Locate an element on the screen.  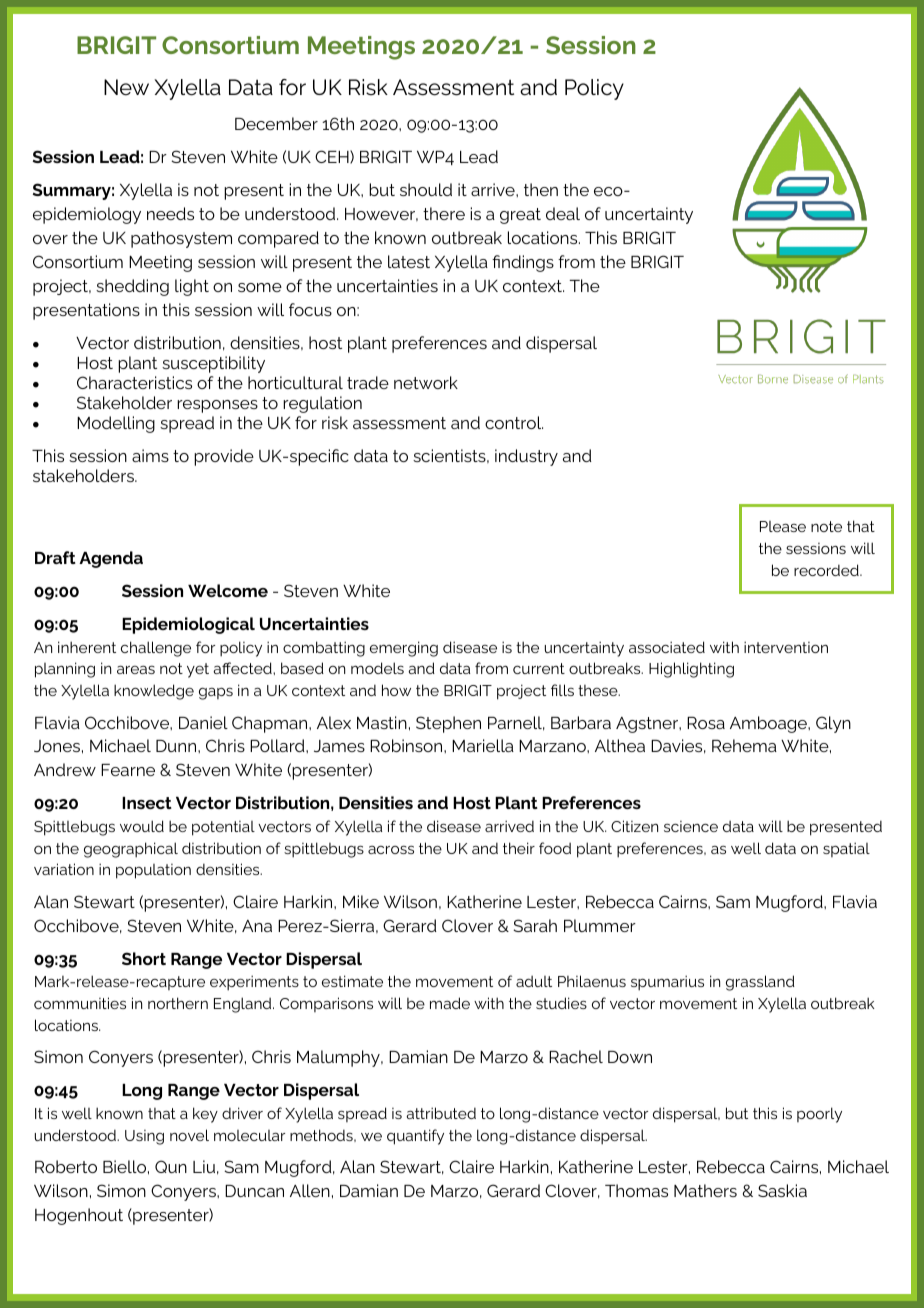
spatial is located at coordinates (846, 849).
